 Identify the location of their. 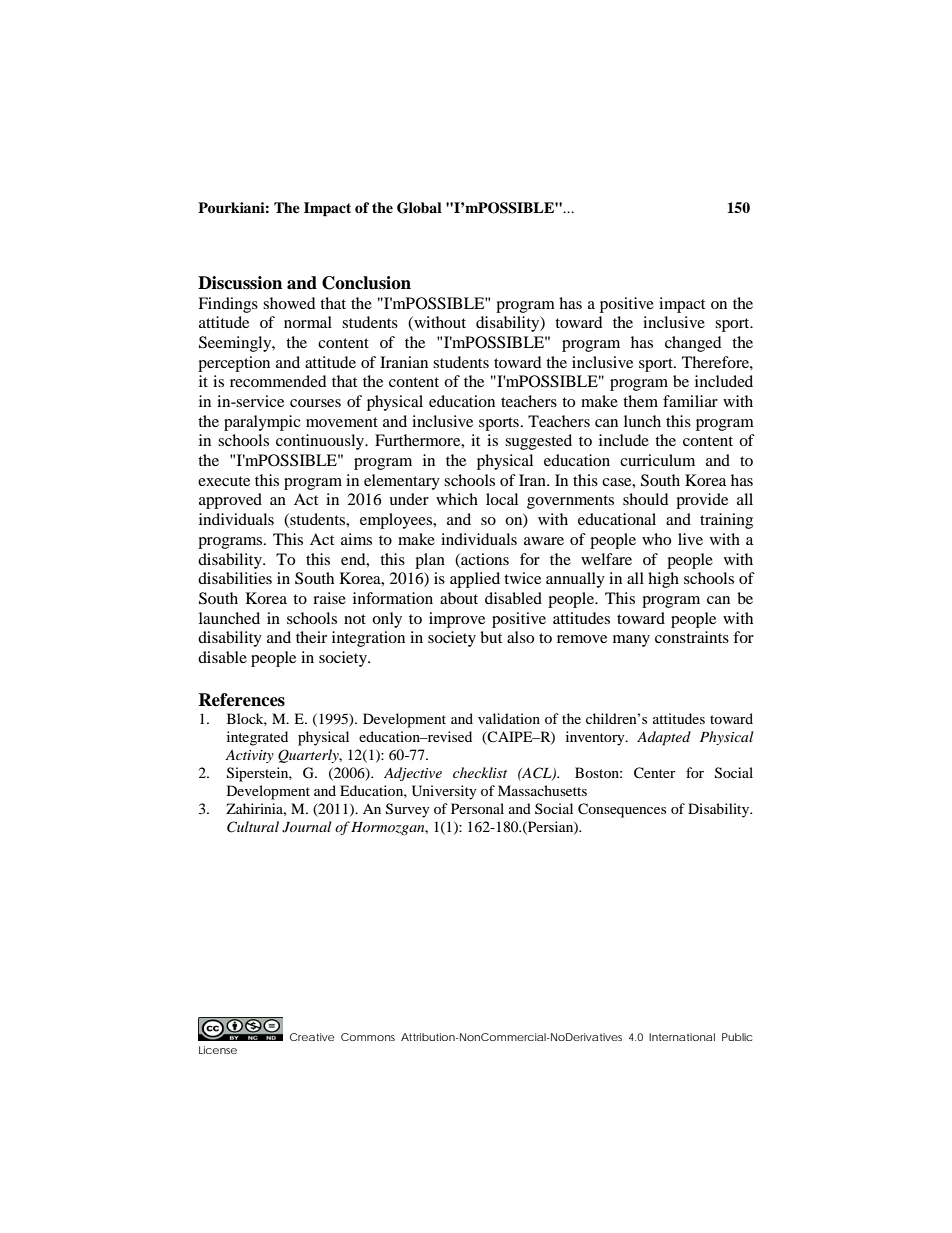
(311, 637).
